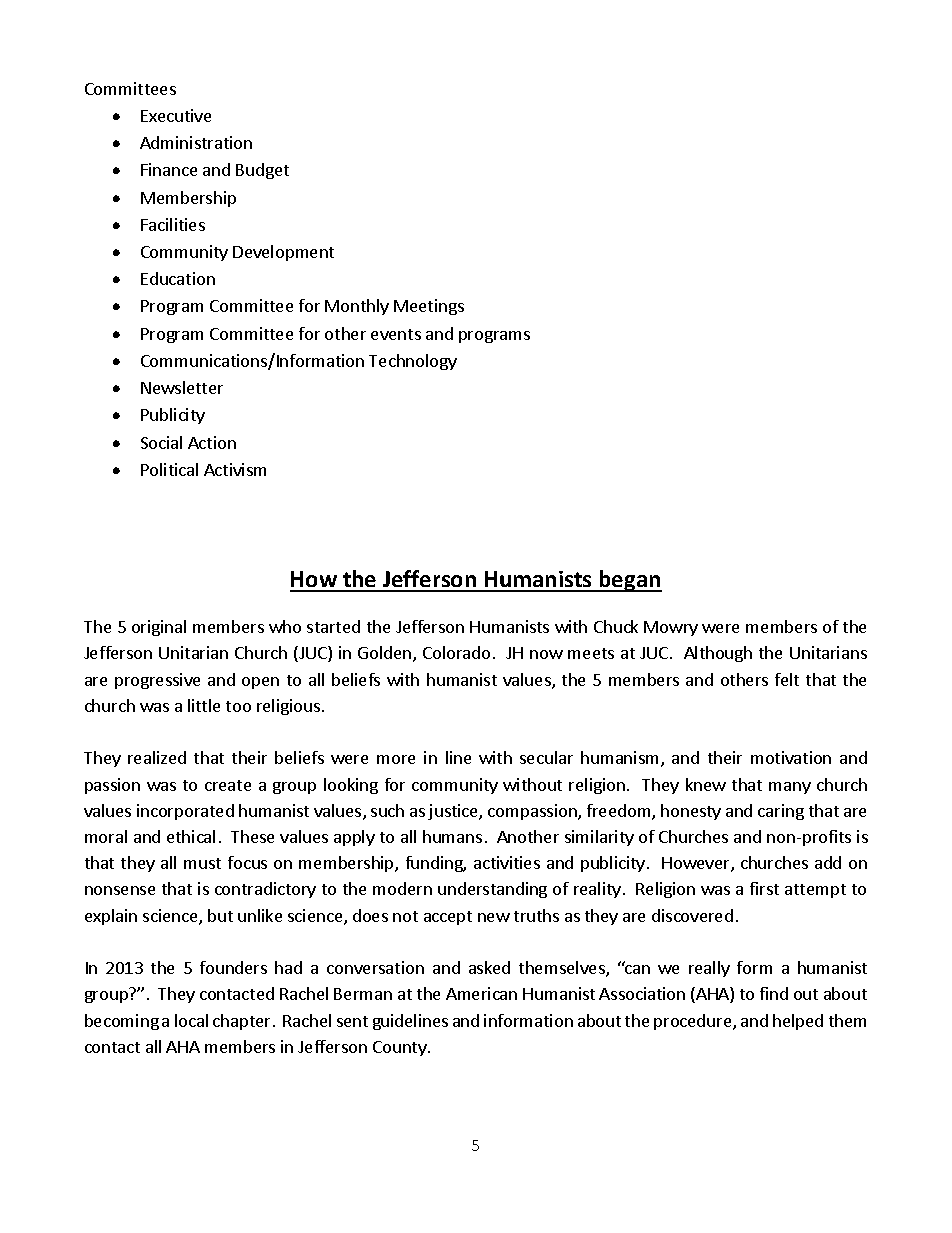 The image size is (952, 1233). Describe the element at coordinates (396, 759) in the page. I see `more` at that location.
